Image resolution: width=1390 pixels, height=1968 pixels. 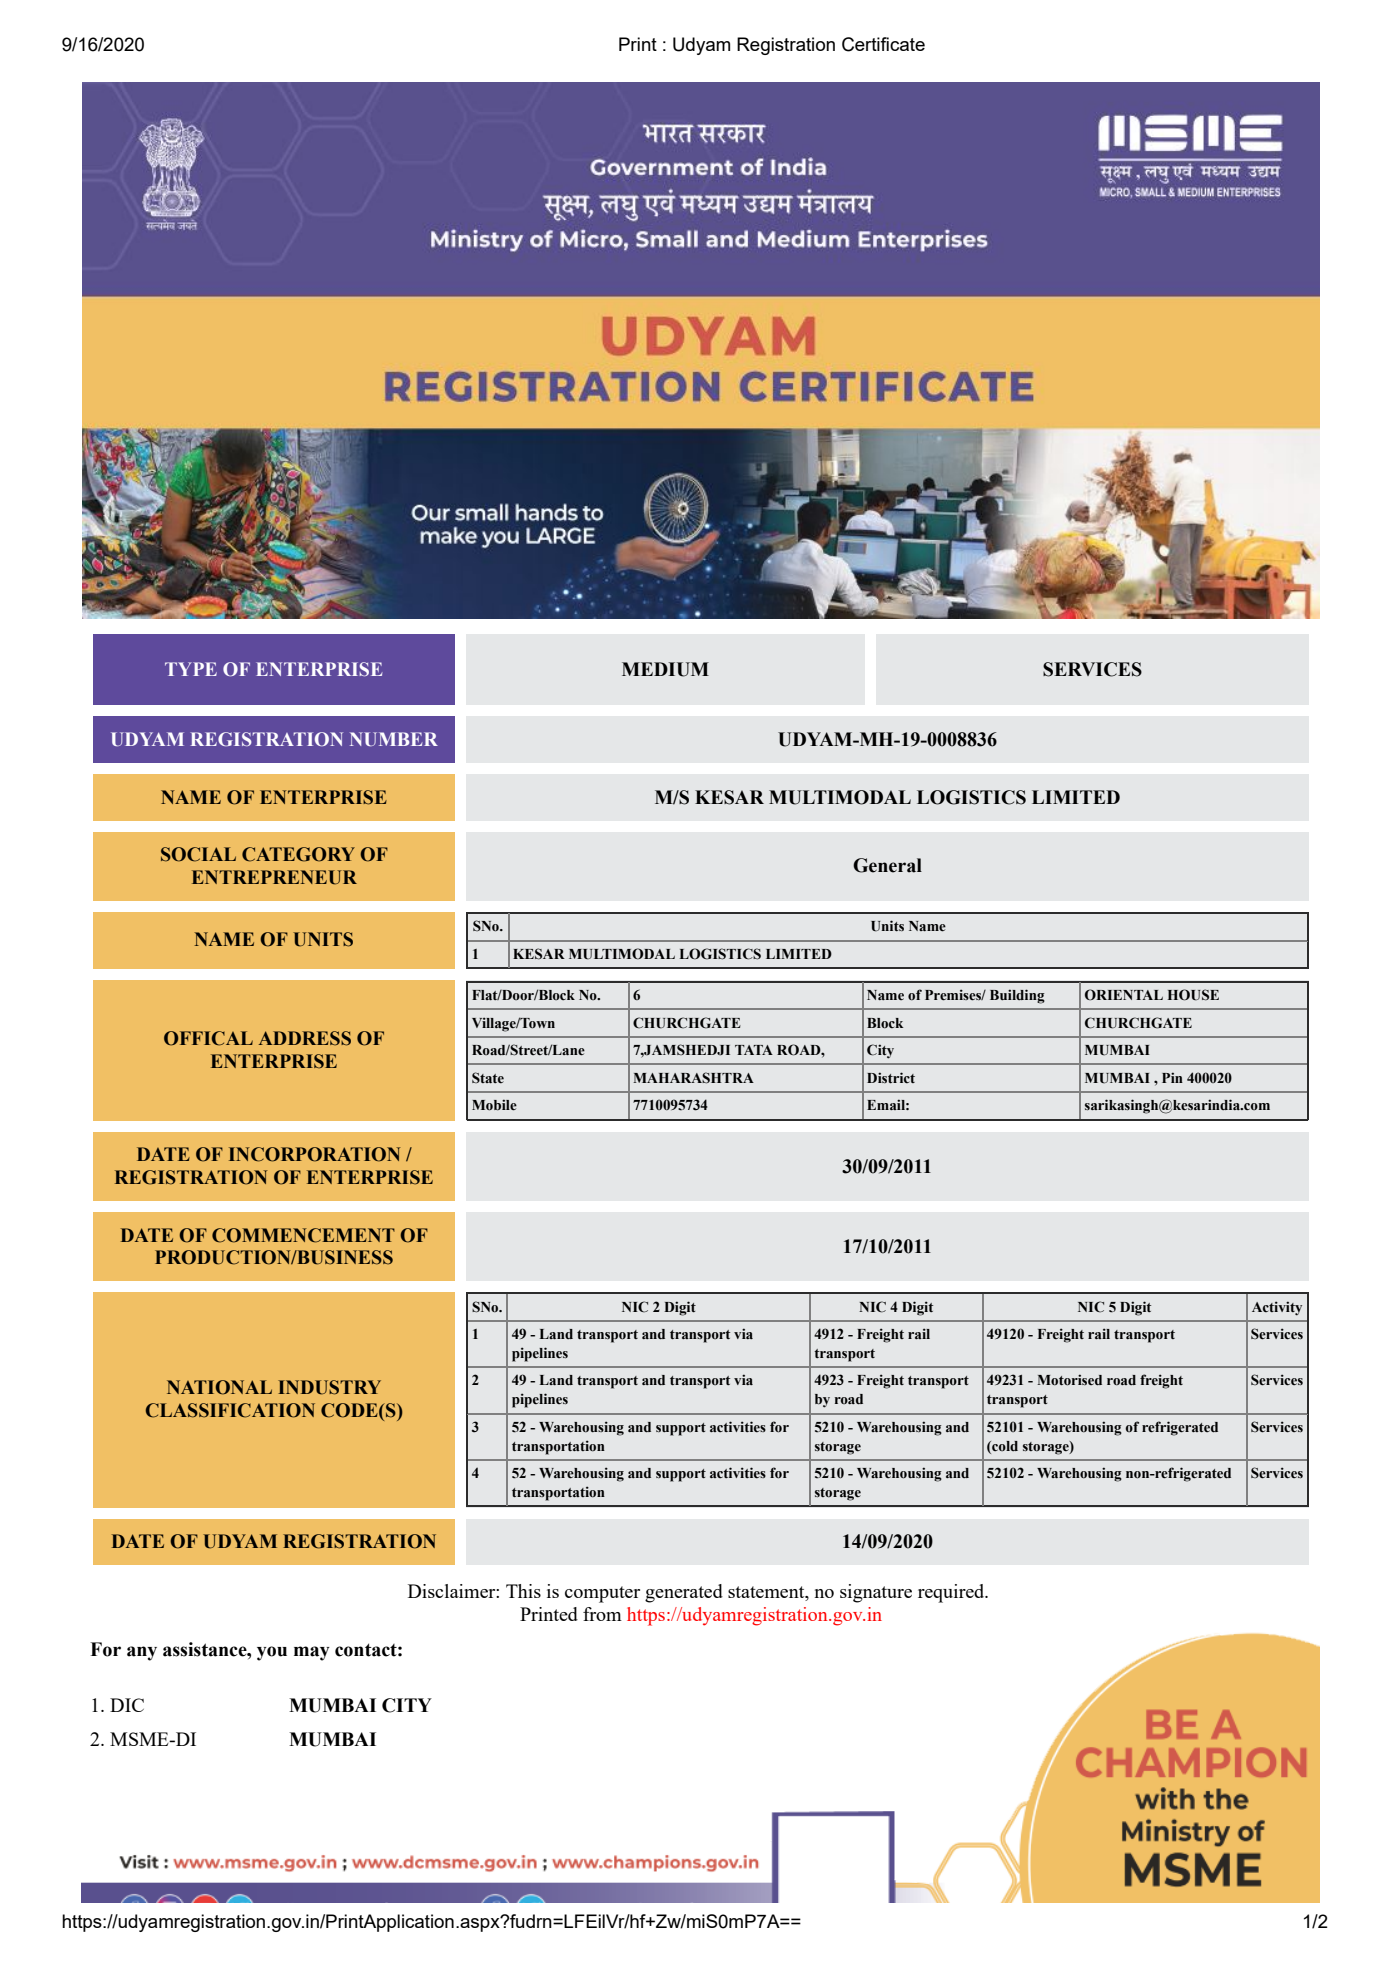 I want to click on Certificate, so click(x=883, y=44).
